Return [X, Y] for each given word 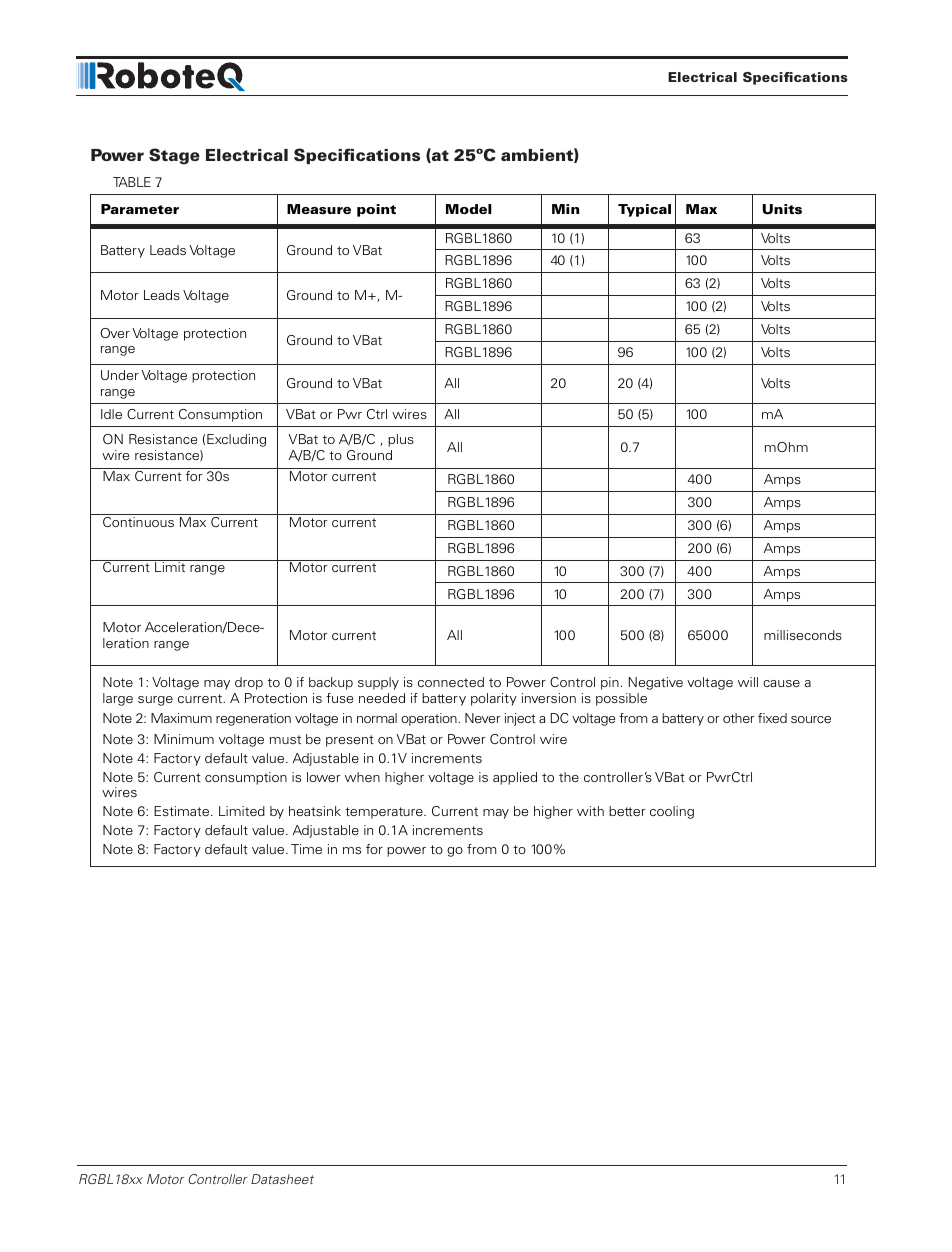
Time [306, 849]
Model [469, 209]
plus [401, 440]
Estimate [183, 811]
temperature [385, 813]
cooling [672, 812]
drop [249, 683]
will [748, 682]
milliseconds [803, 635]
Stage [174, 156]
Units [782, 209]
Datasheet [282, 1179]
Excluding [236, 440]
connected [451, 682]
